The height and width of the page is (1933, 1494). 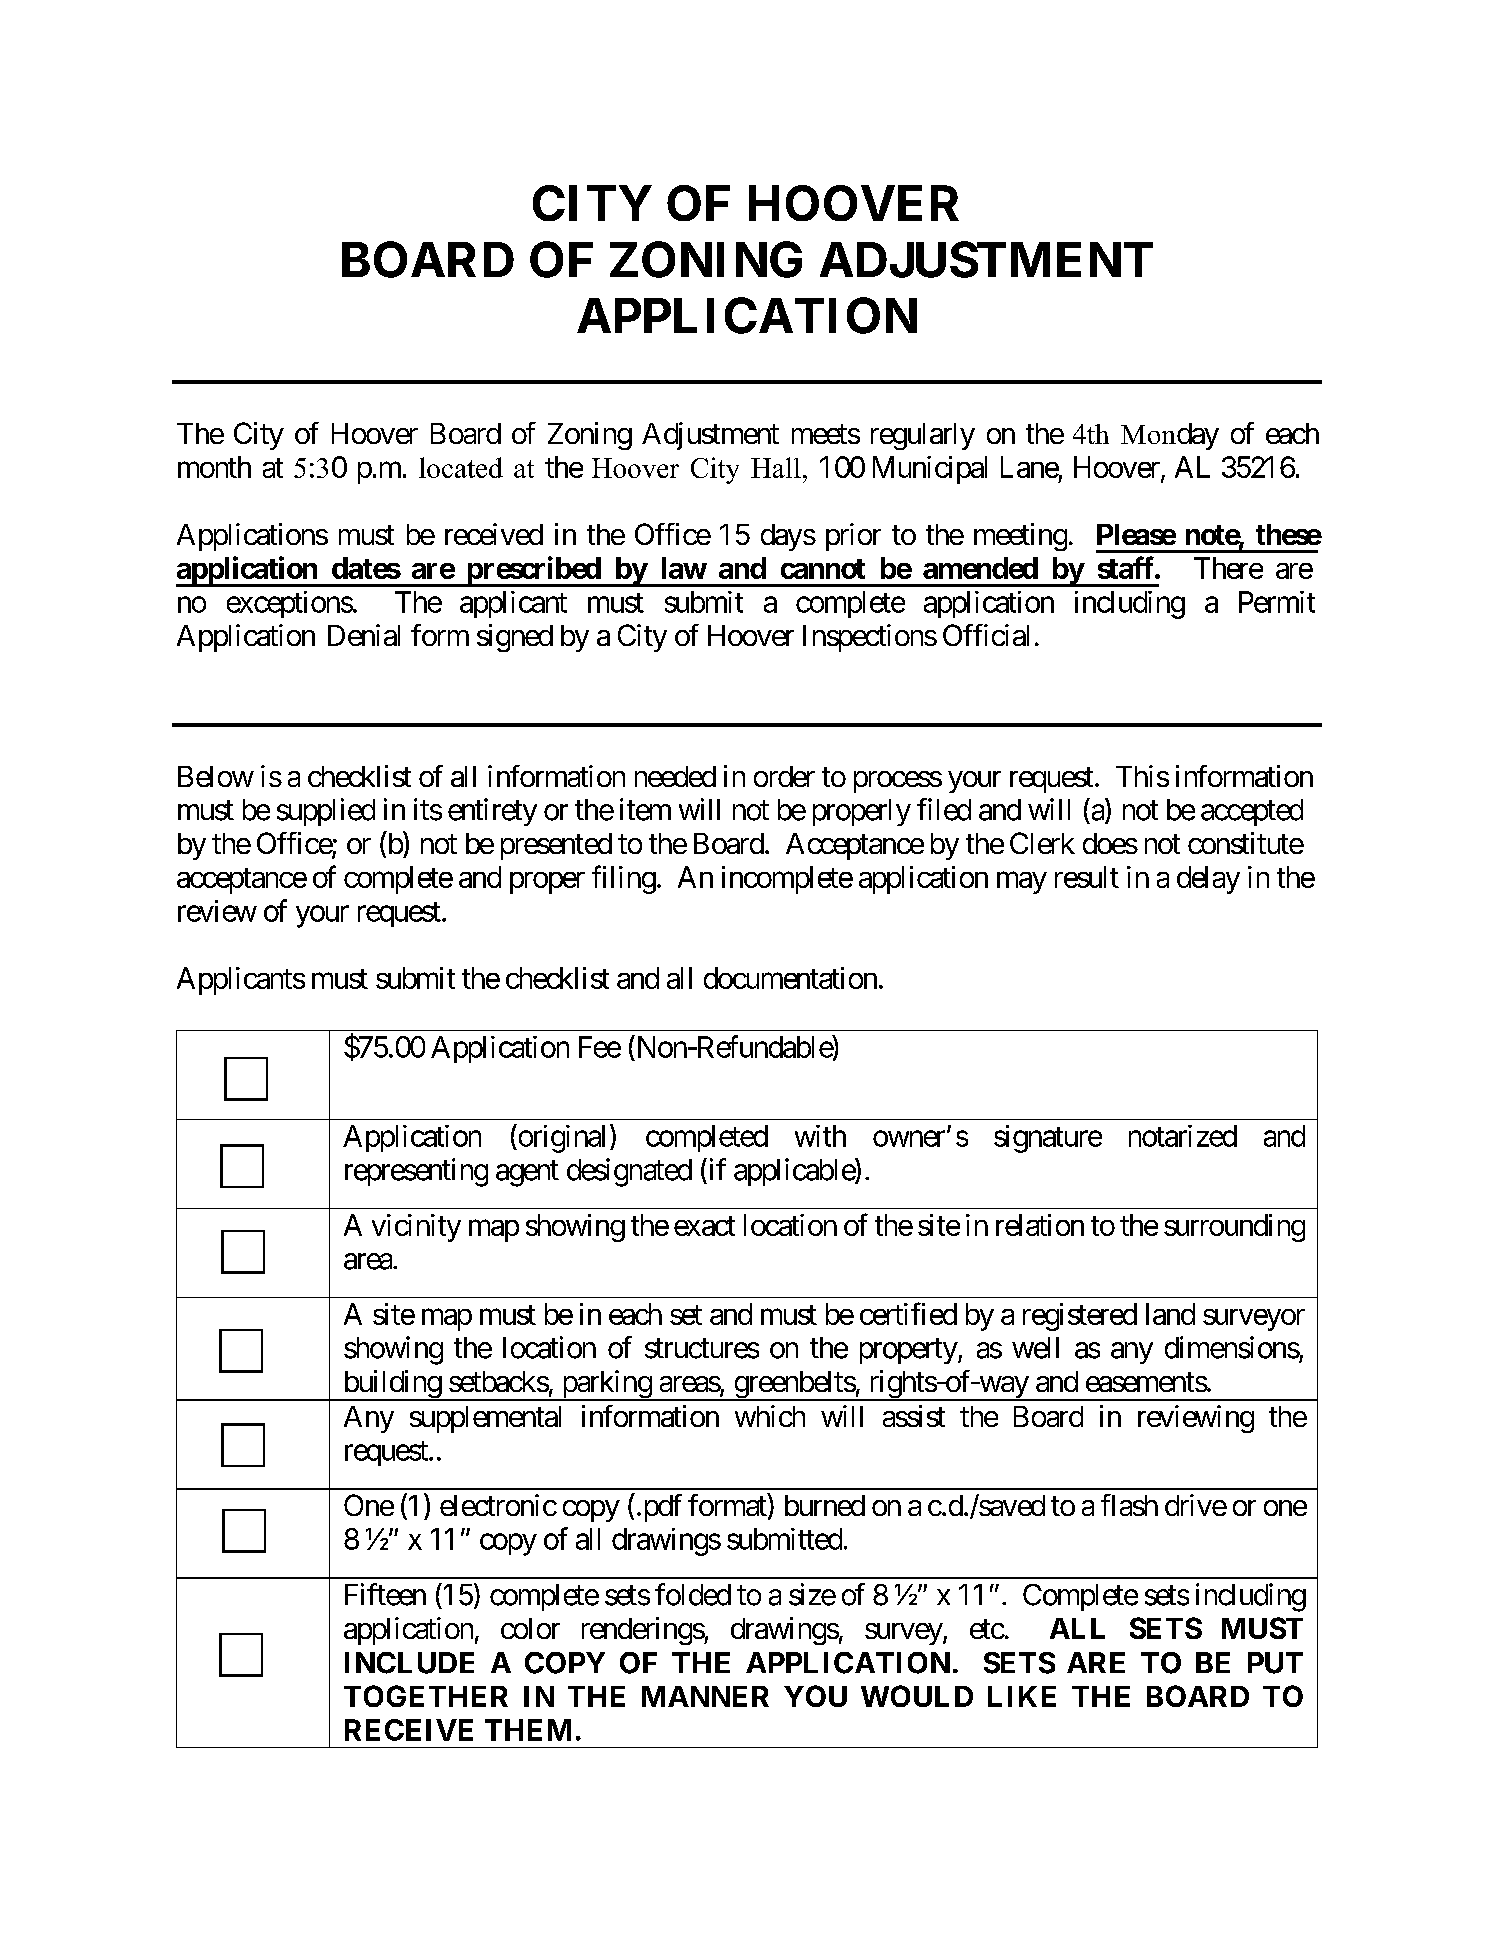 I want to click on delay, so click(x=1208, y=880).
